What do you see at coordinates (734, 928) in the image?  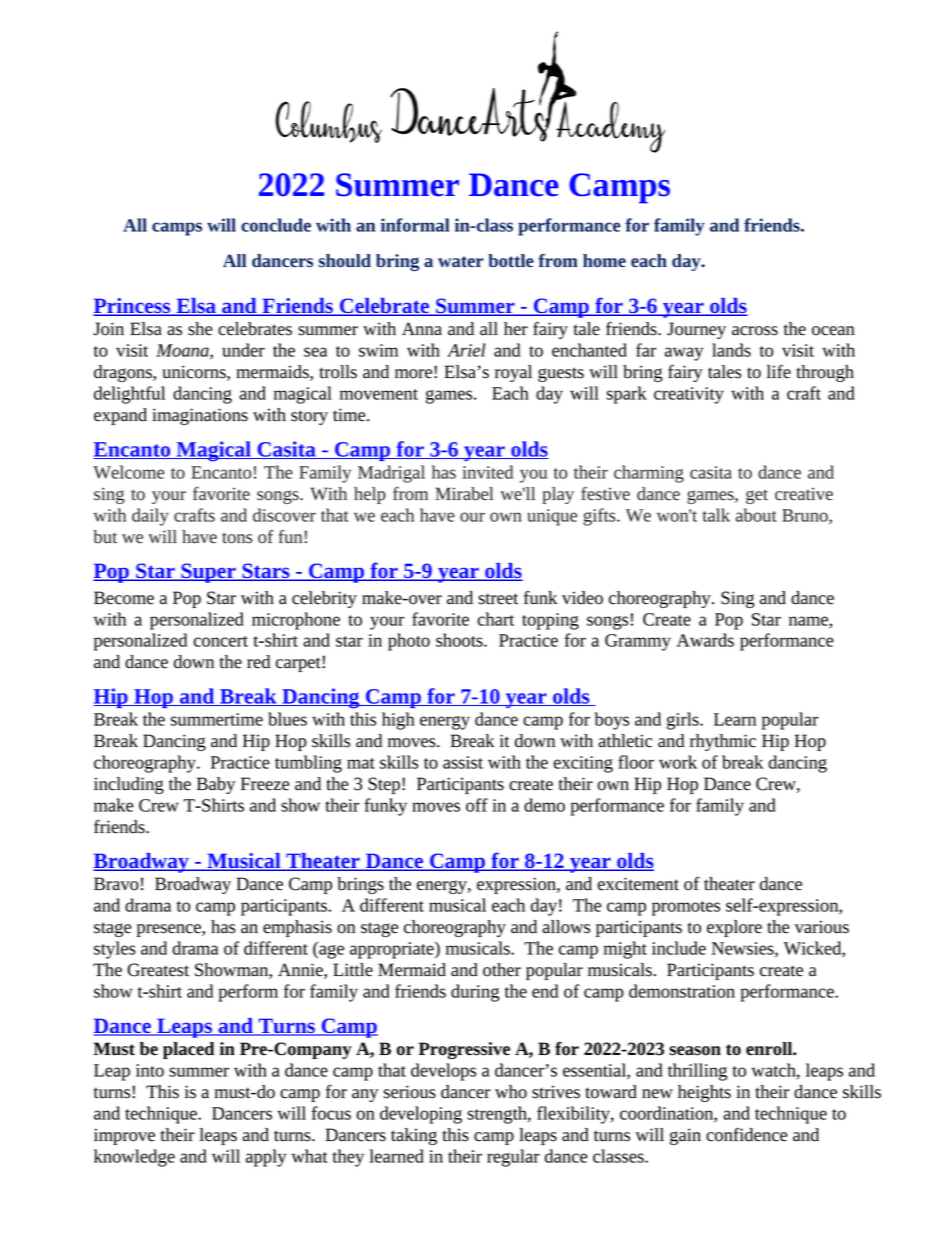 I see `explore` at bounding box center [734, 928].
